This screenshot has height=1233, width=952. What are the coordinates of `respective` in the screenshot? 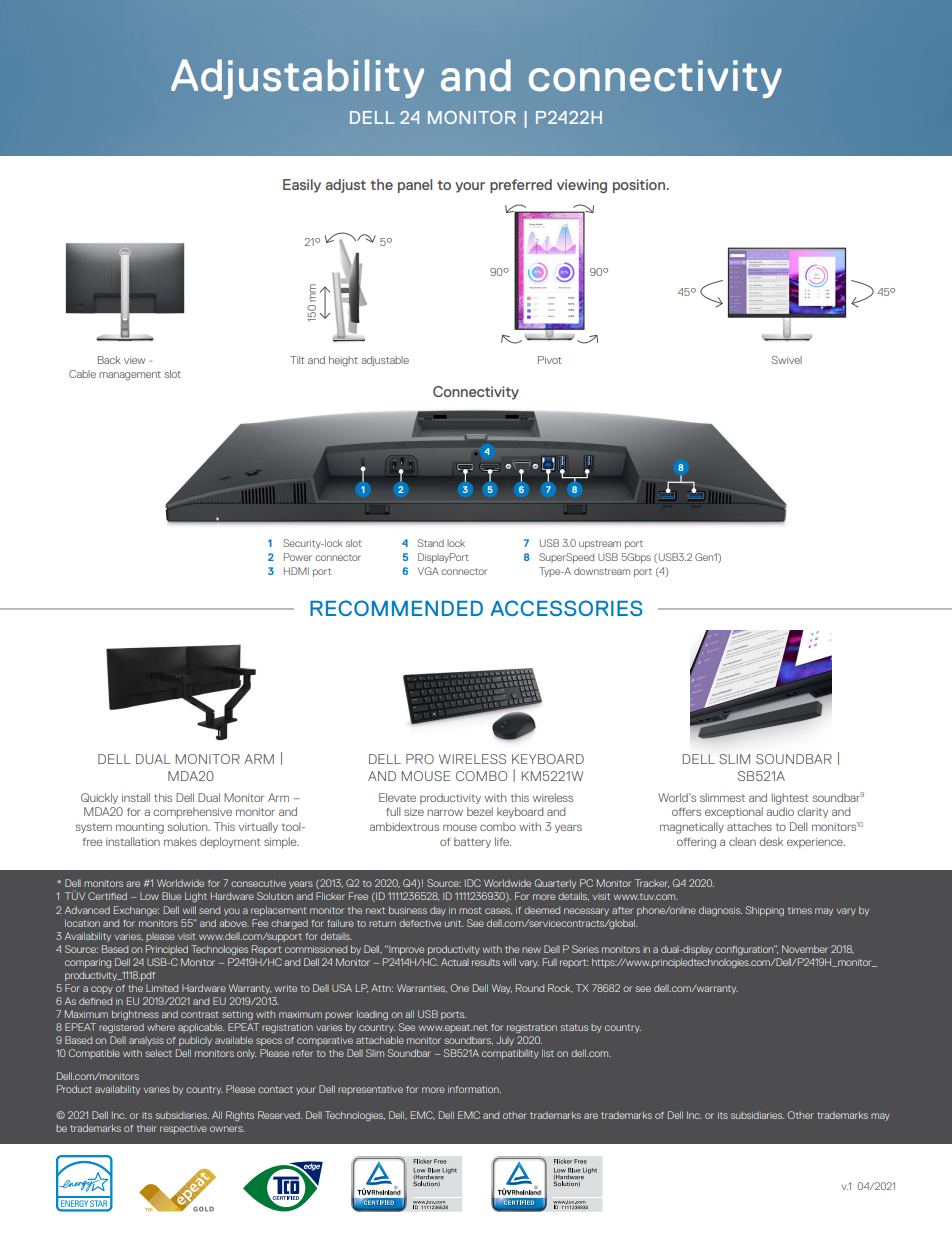 It's located at (183, 1129).
